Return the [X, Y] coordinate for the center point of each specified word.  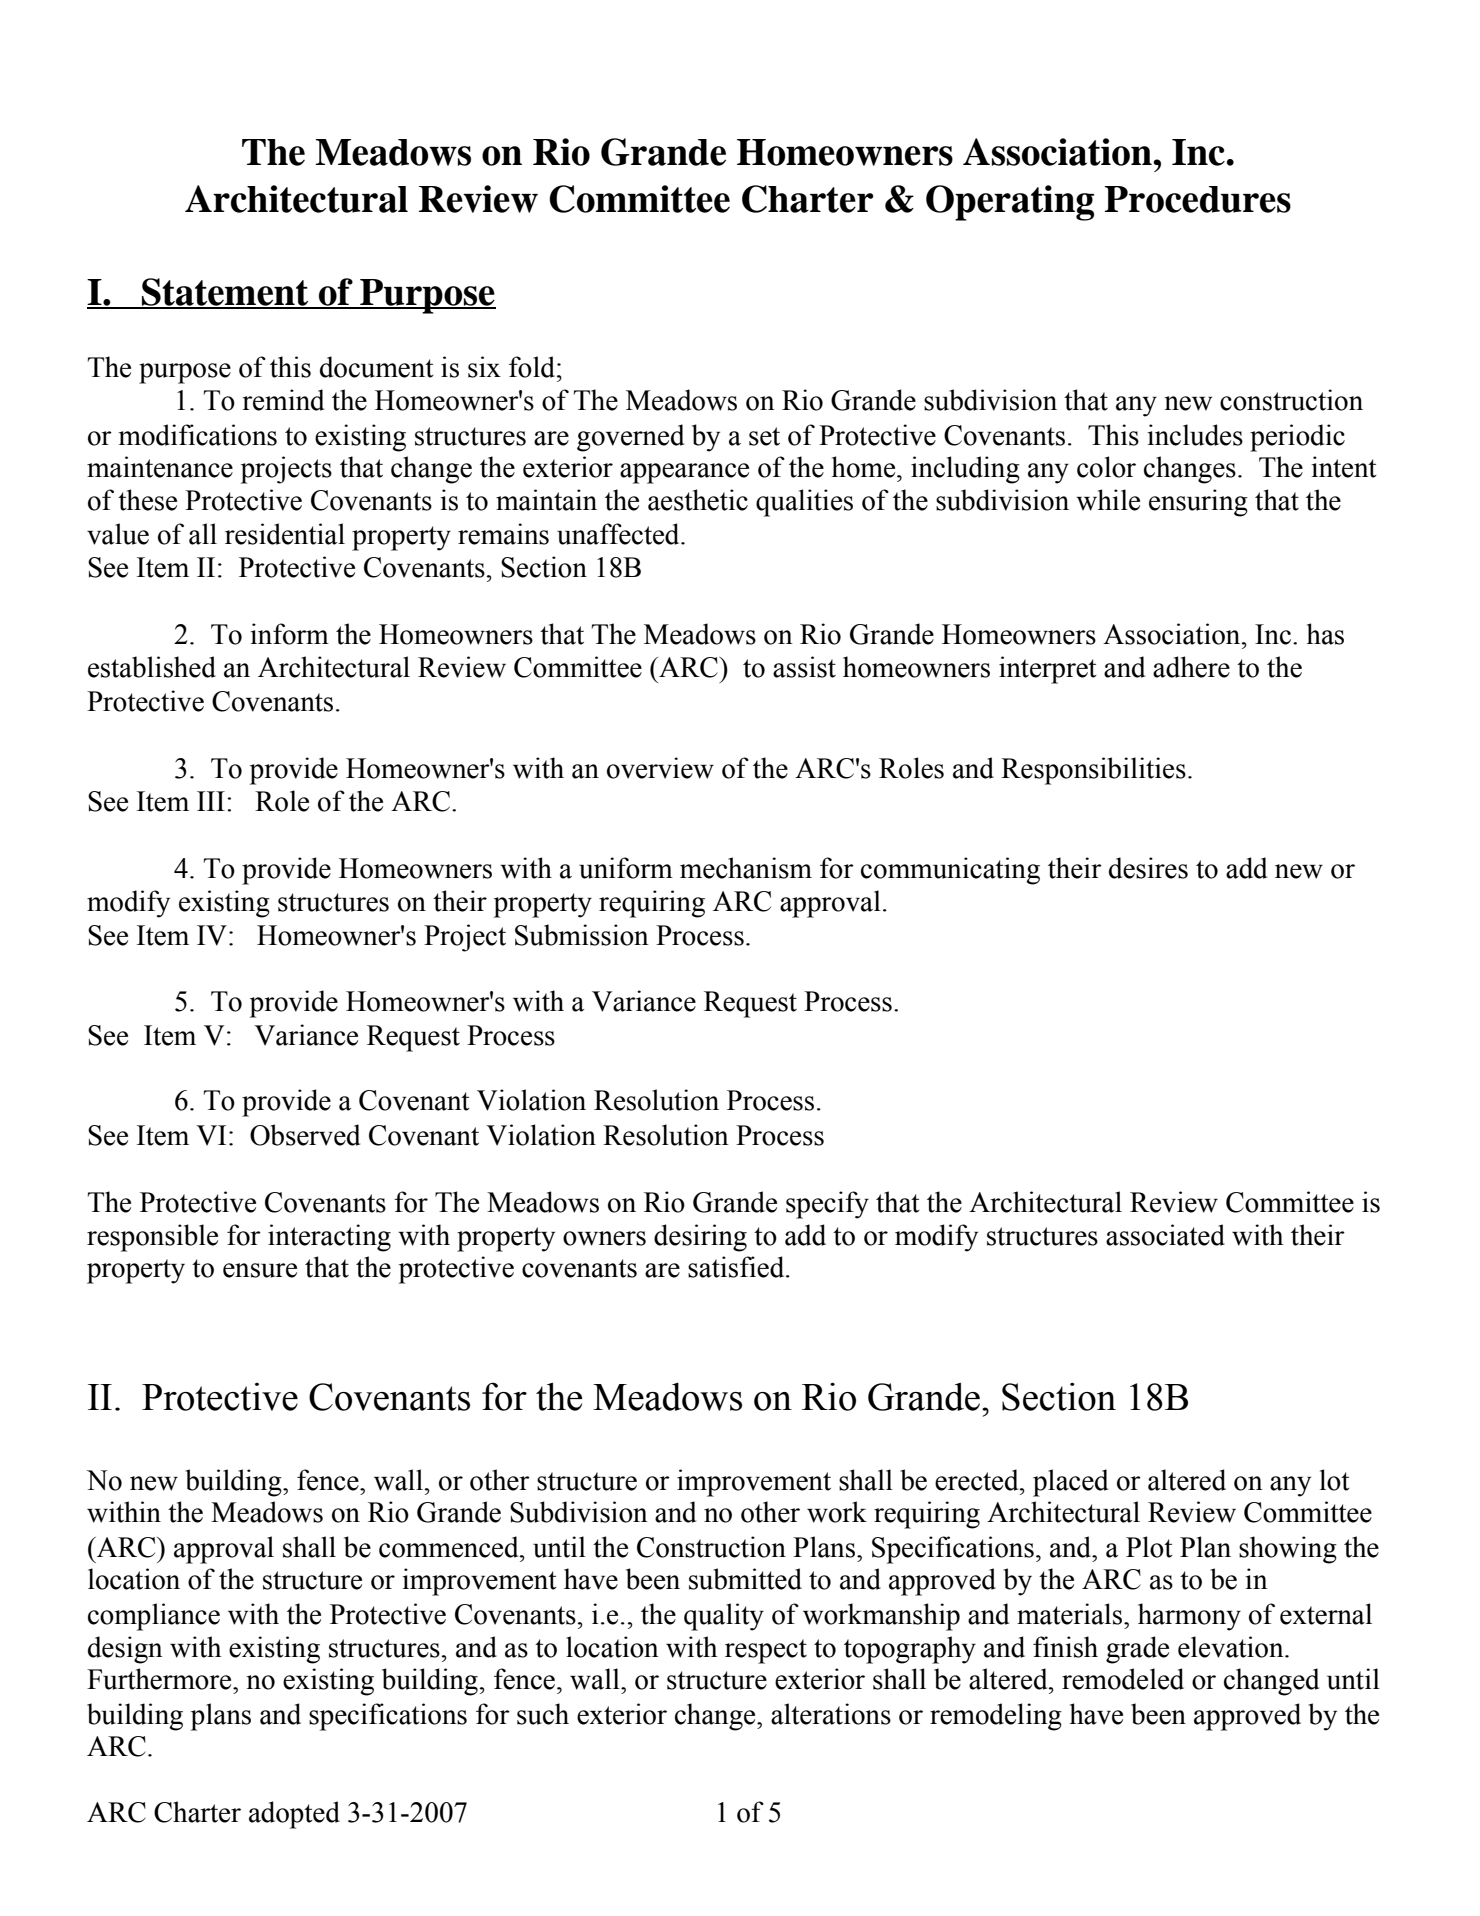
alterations [831, 1714]
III [211, 801]
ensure [260, 1270]
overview [660, 768]
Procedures [1198, 199]
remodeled [1123, 1679]
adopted [294, 1815]
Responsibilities [1093, 771]
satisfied [737, 1267]
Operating [1010, 203]
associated [1165, 1235]
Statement [225, 293]
